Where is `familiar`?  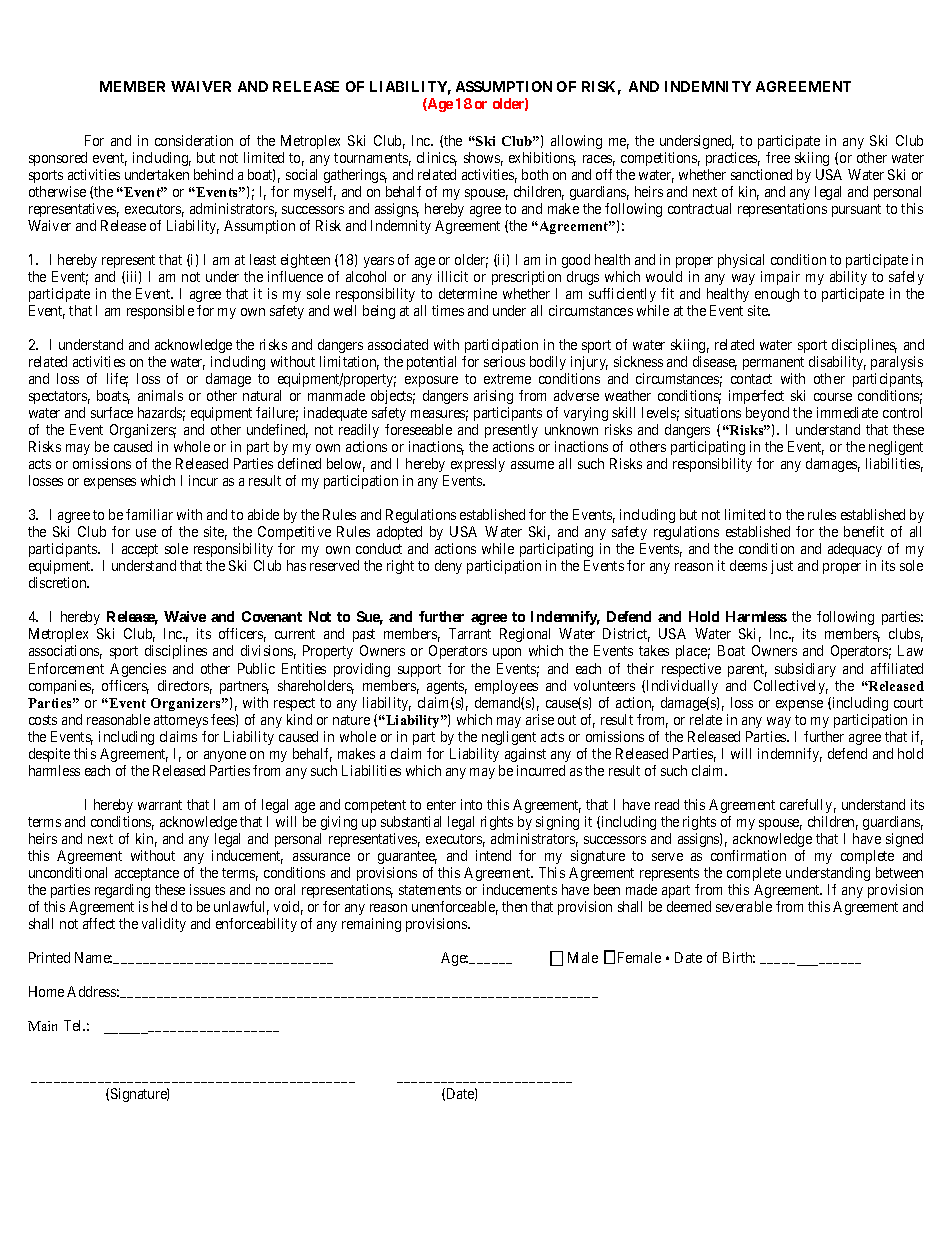
familiar is located at coordinates (149, 514).
